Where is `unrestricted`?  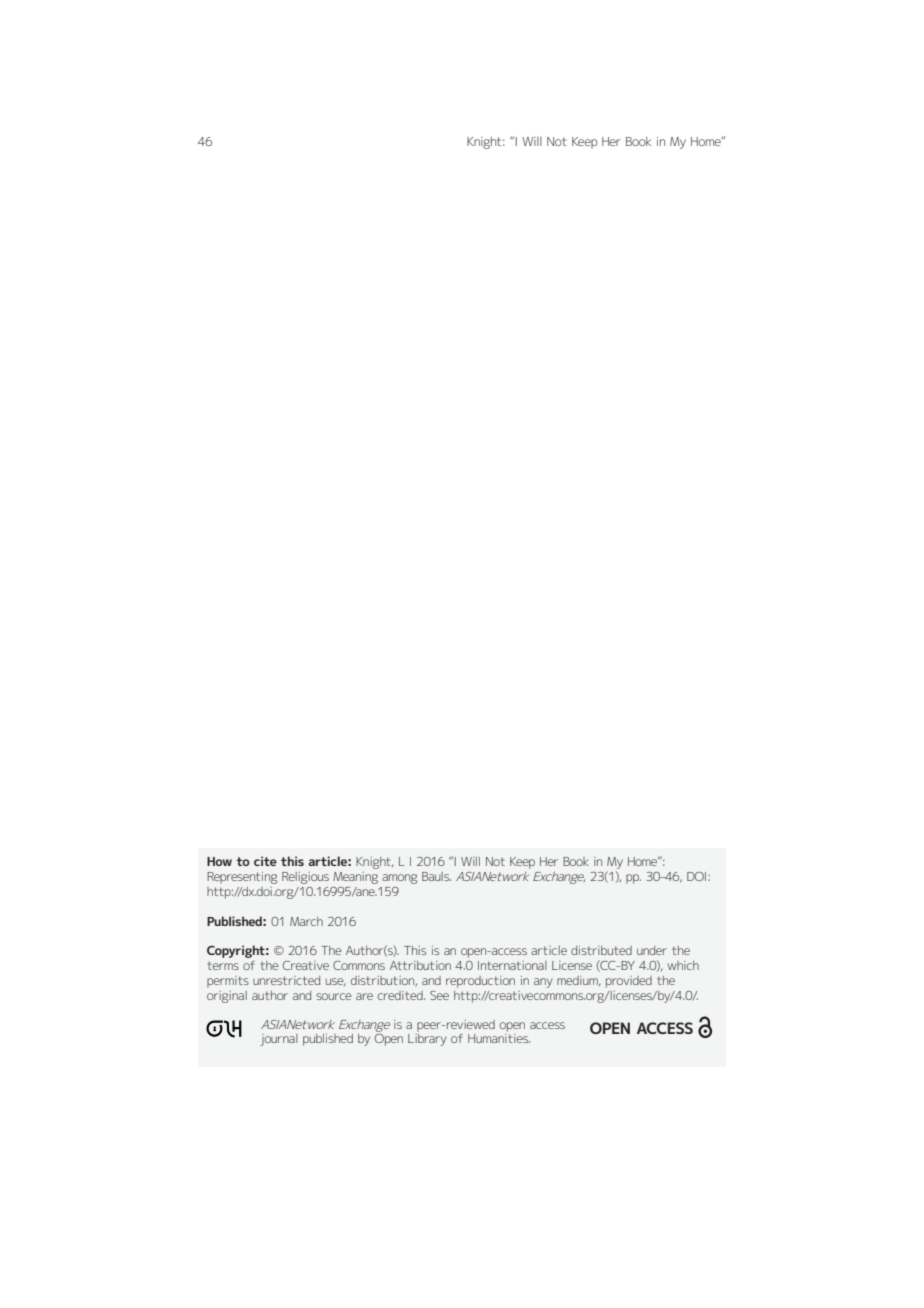 unrestricted is located at coordinates (286, 980).
